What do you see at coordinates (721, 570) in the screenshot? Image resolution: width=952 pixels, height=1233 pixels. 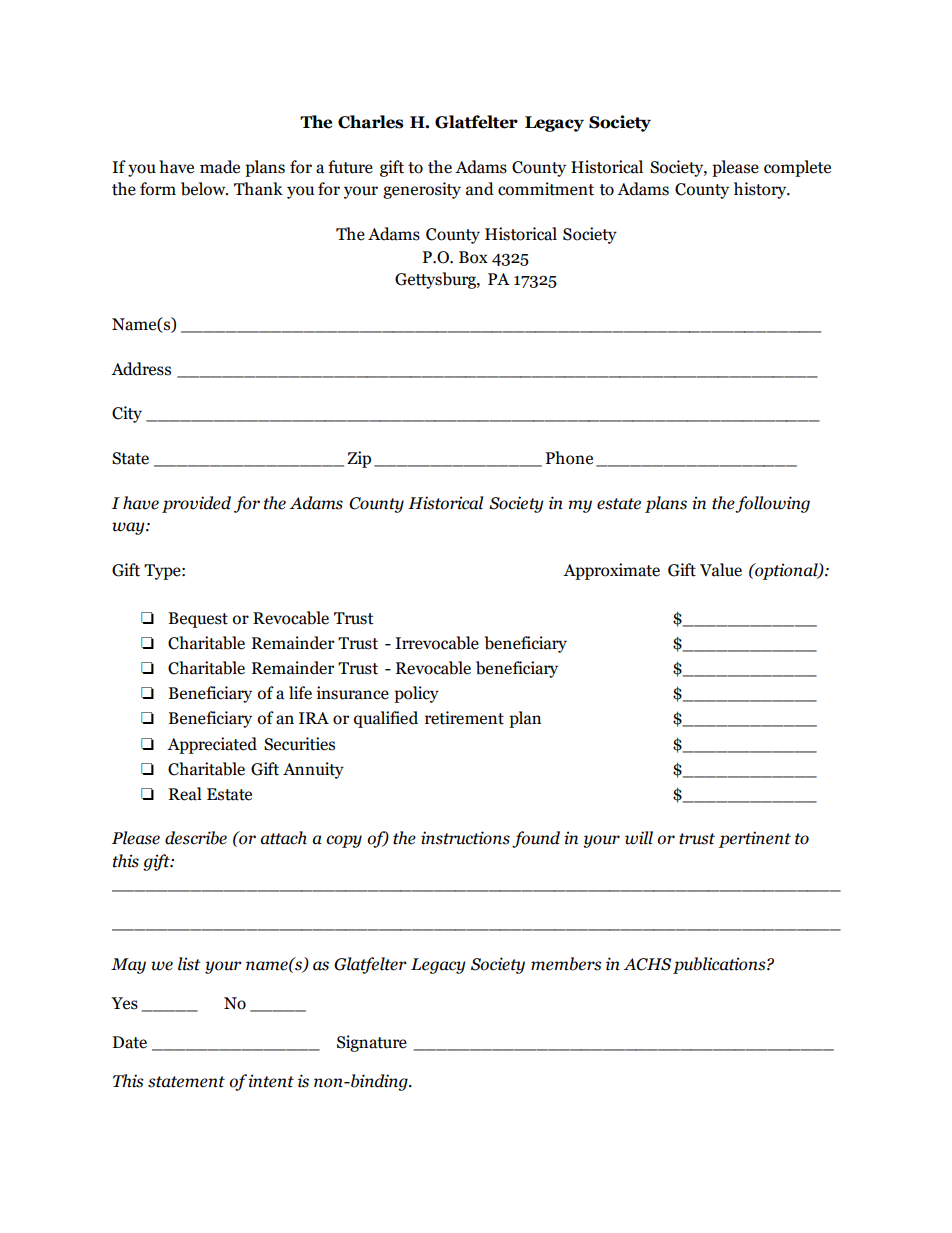 I see `Value` at bounding box center [721, 570].
